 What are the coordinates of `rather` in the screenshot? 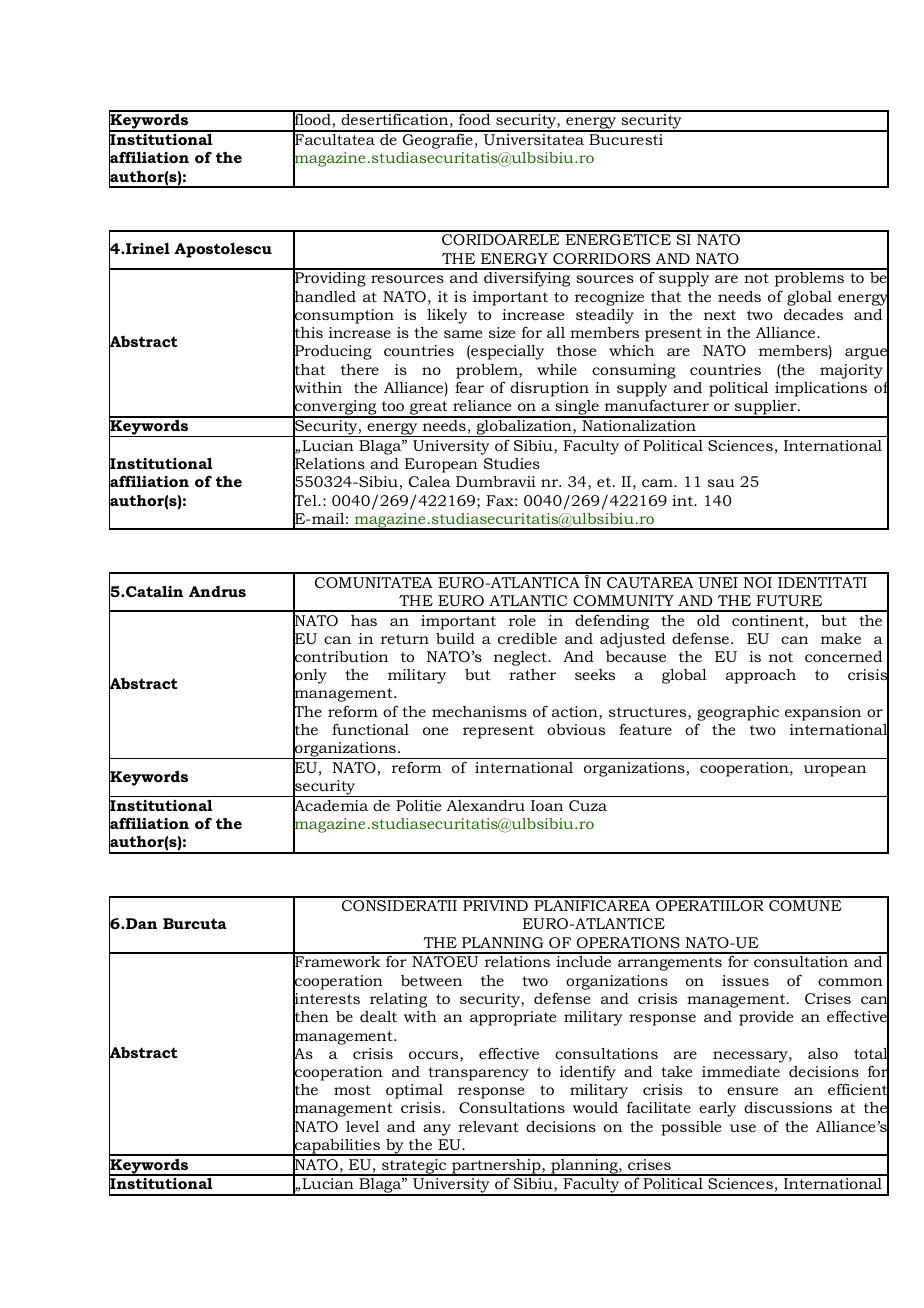 It's located at (532, 674).
